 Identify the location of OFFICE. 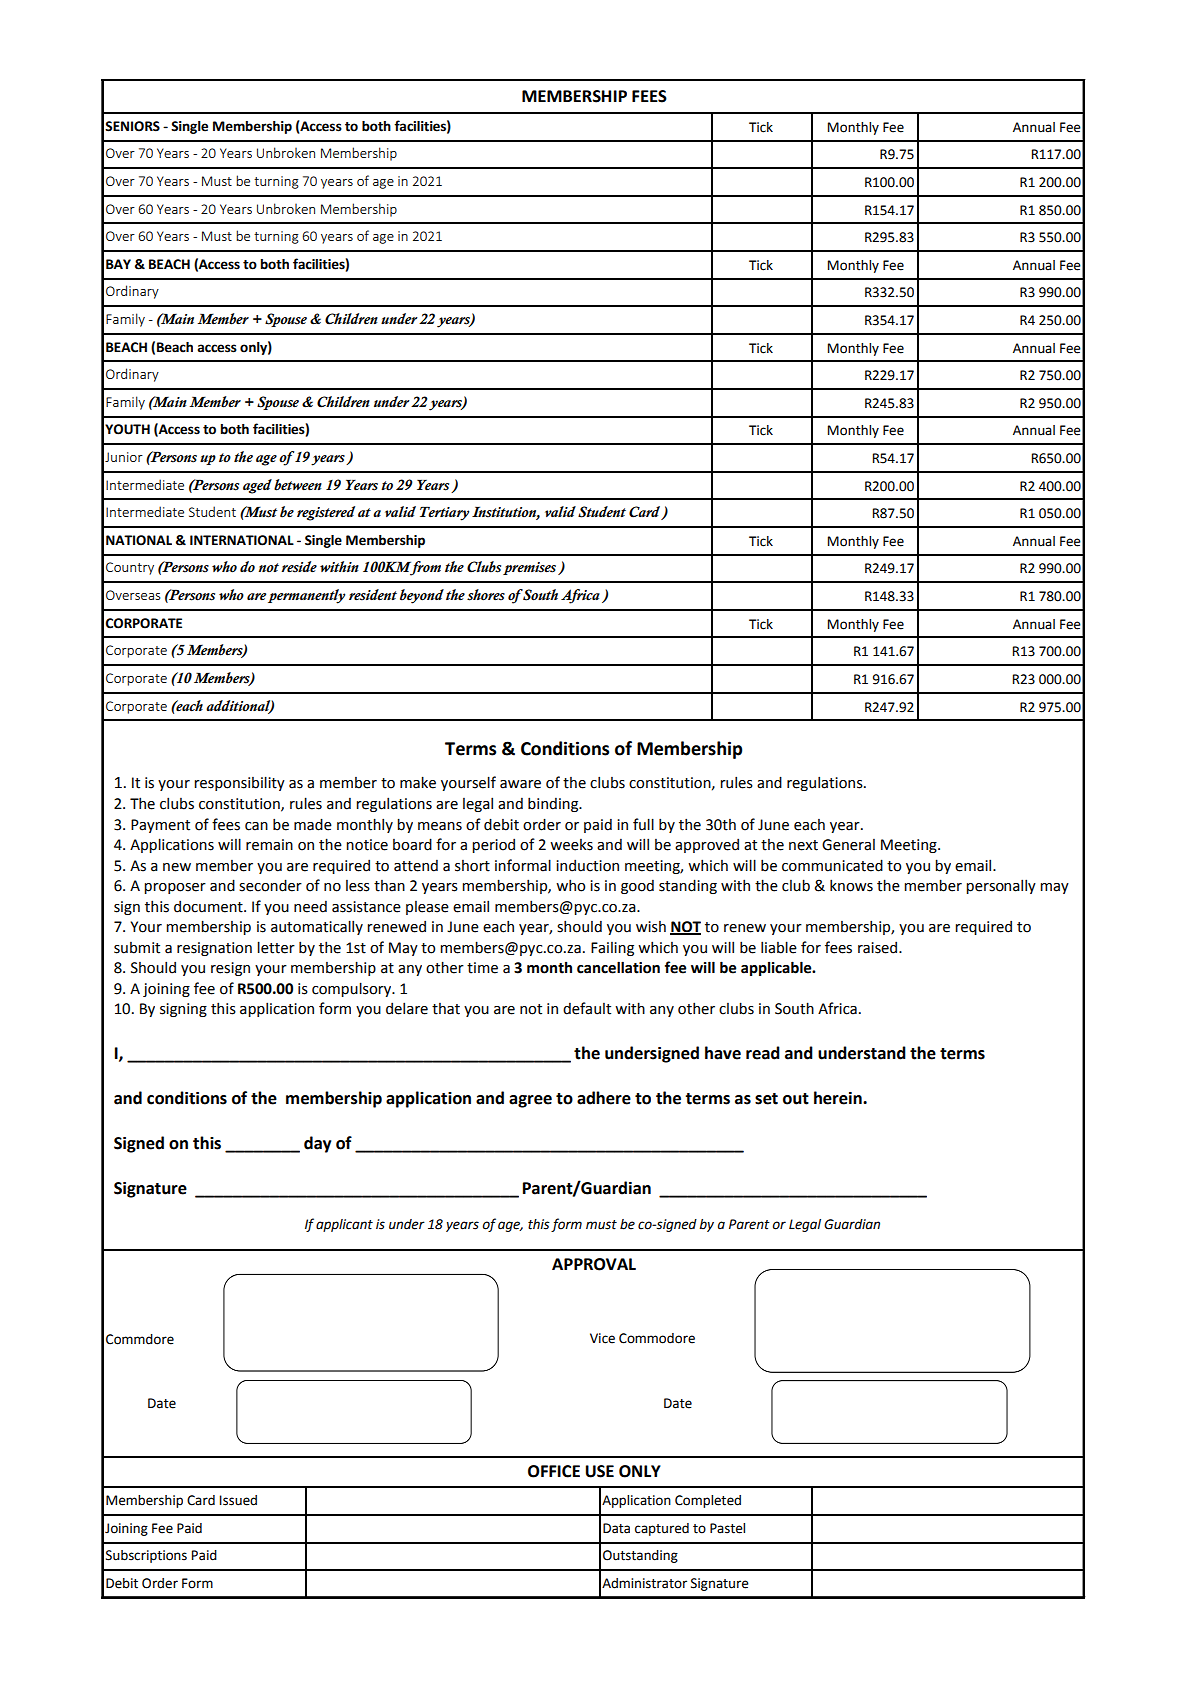
(554, 1471).
